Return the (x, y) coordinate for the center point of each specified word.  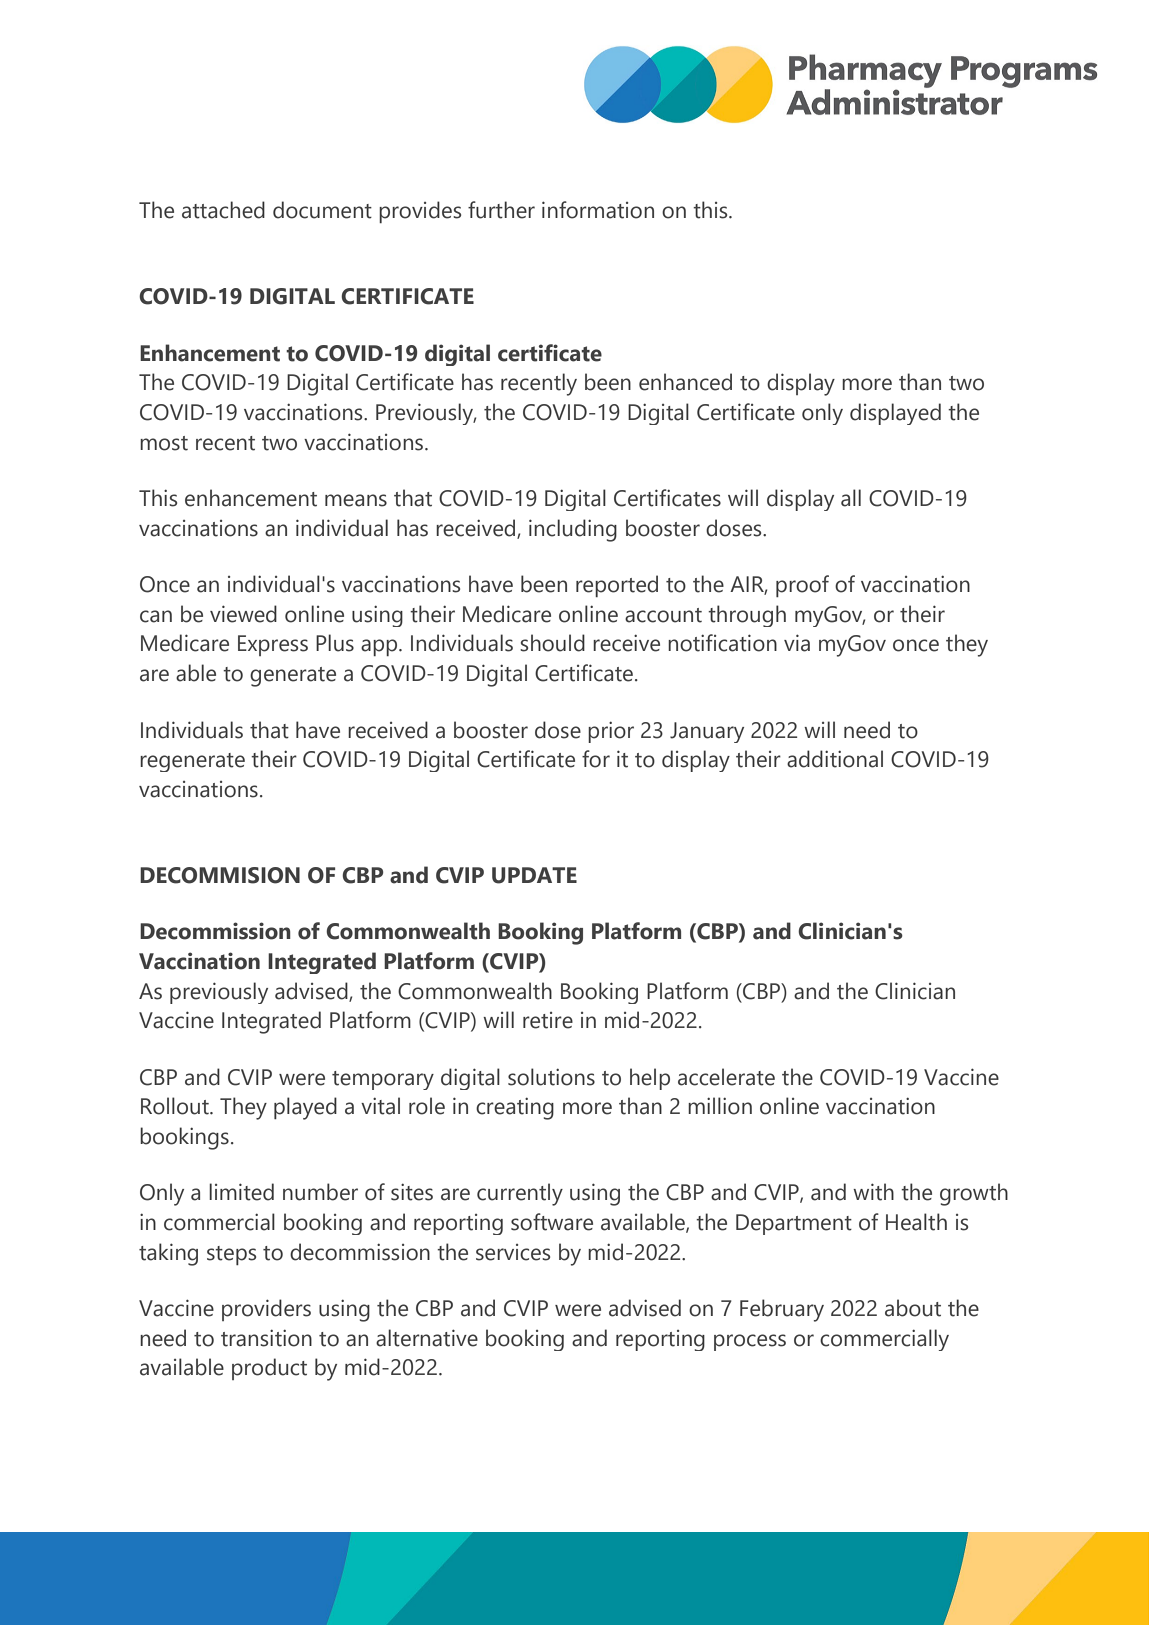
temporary (383, 1080)
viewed (243, 614)
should (552, 643)
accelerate (726, 1077)
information (598, 210)
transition (266, 1338)
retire (548, 1020)
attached (223, 210)
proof (802, 586)
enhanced (685, 382)
